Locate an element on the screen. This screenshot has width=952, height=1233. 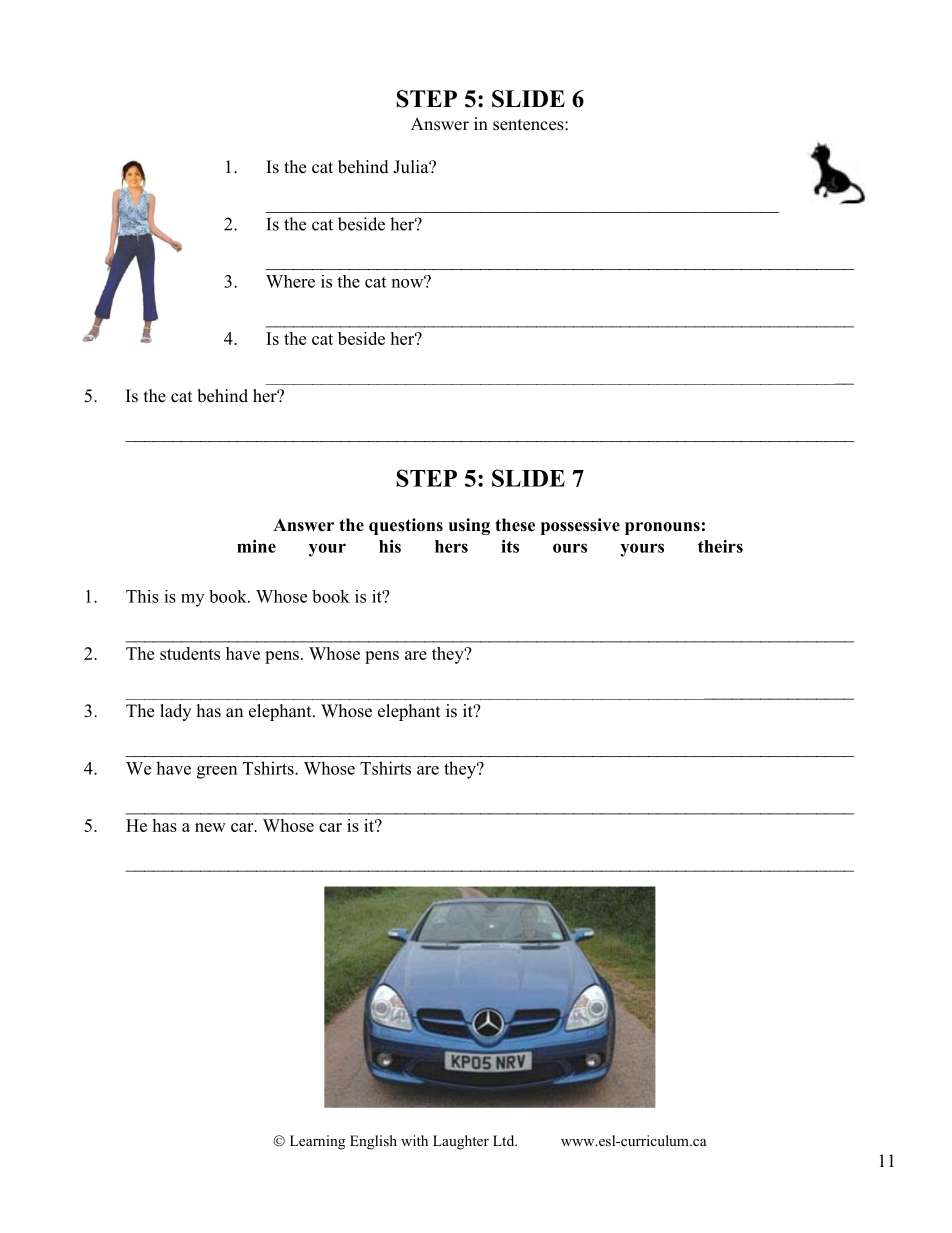
questions is located at coordinates (406, 526).
